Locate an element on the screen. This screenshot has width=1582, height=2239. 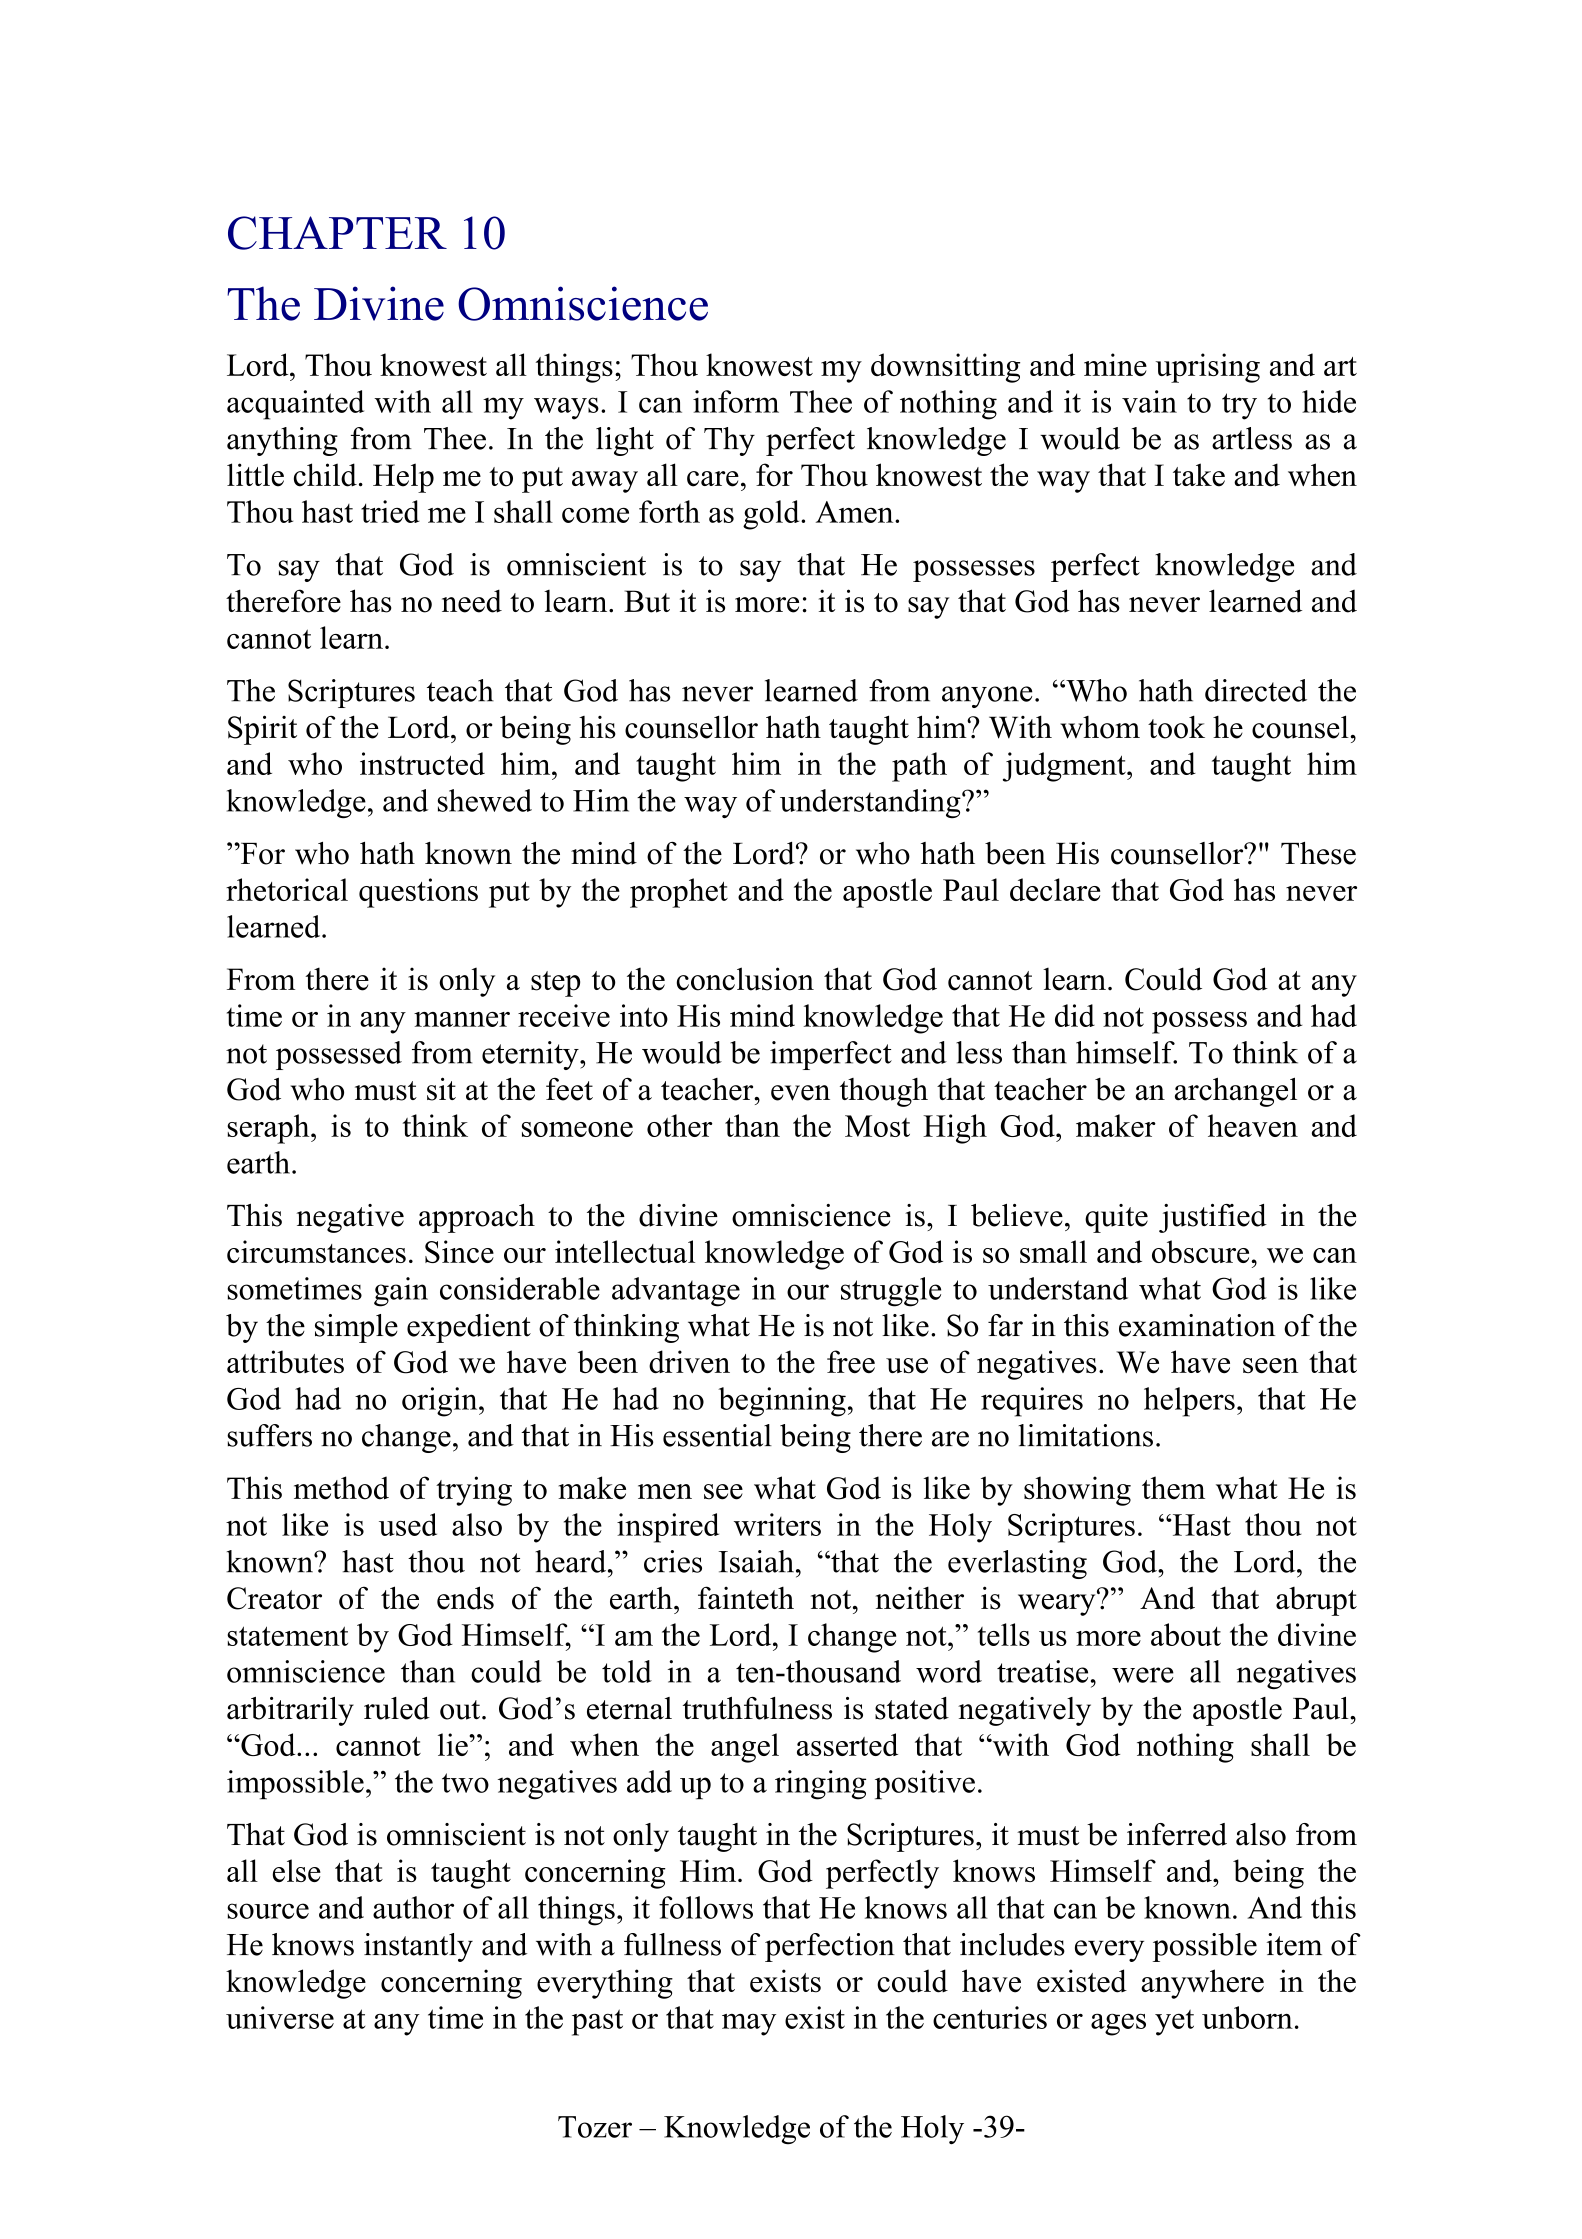
struggle is located at coordinates (891, 1292).
